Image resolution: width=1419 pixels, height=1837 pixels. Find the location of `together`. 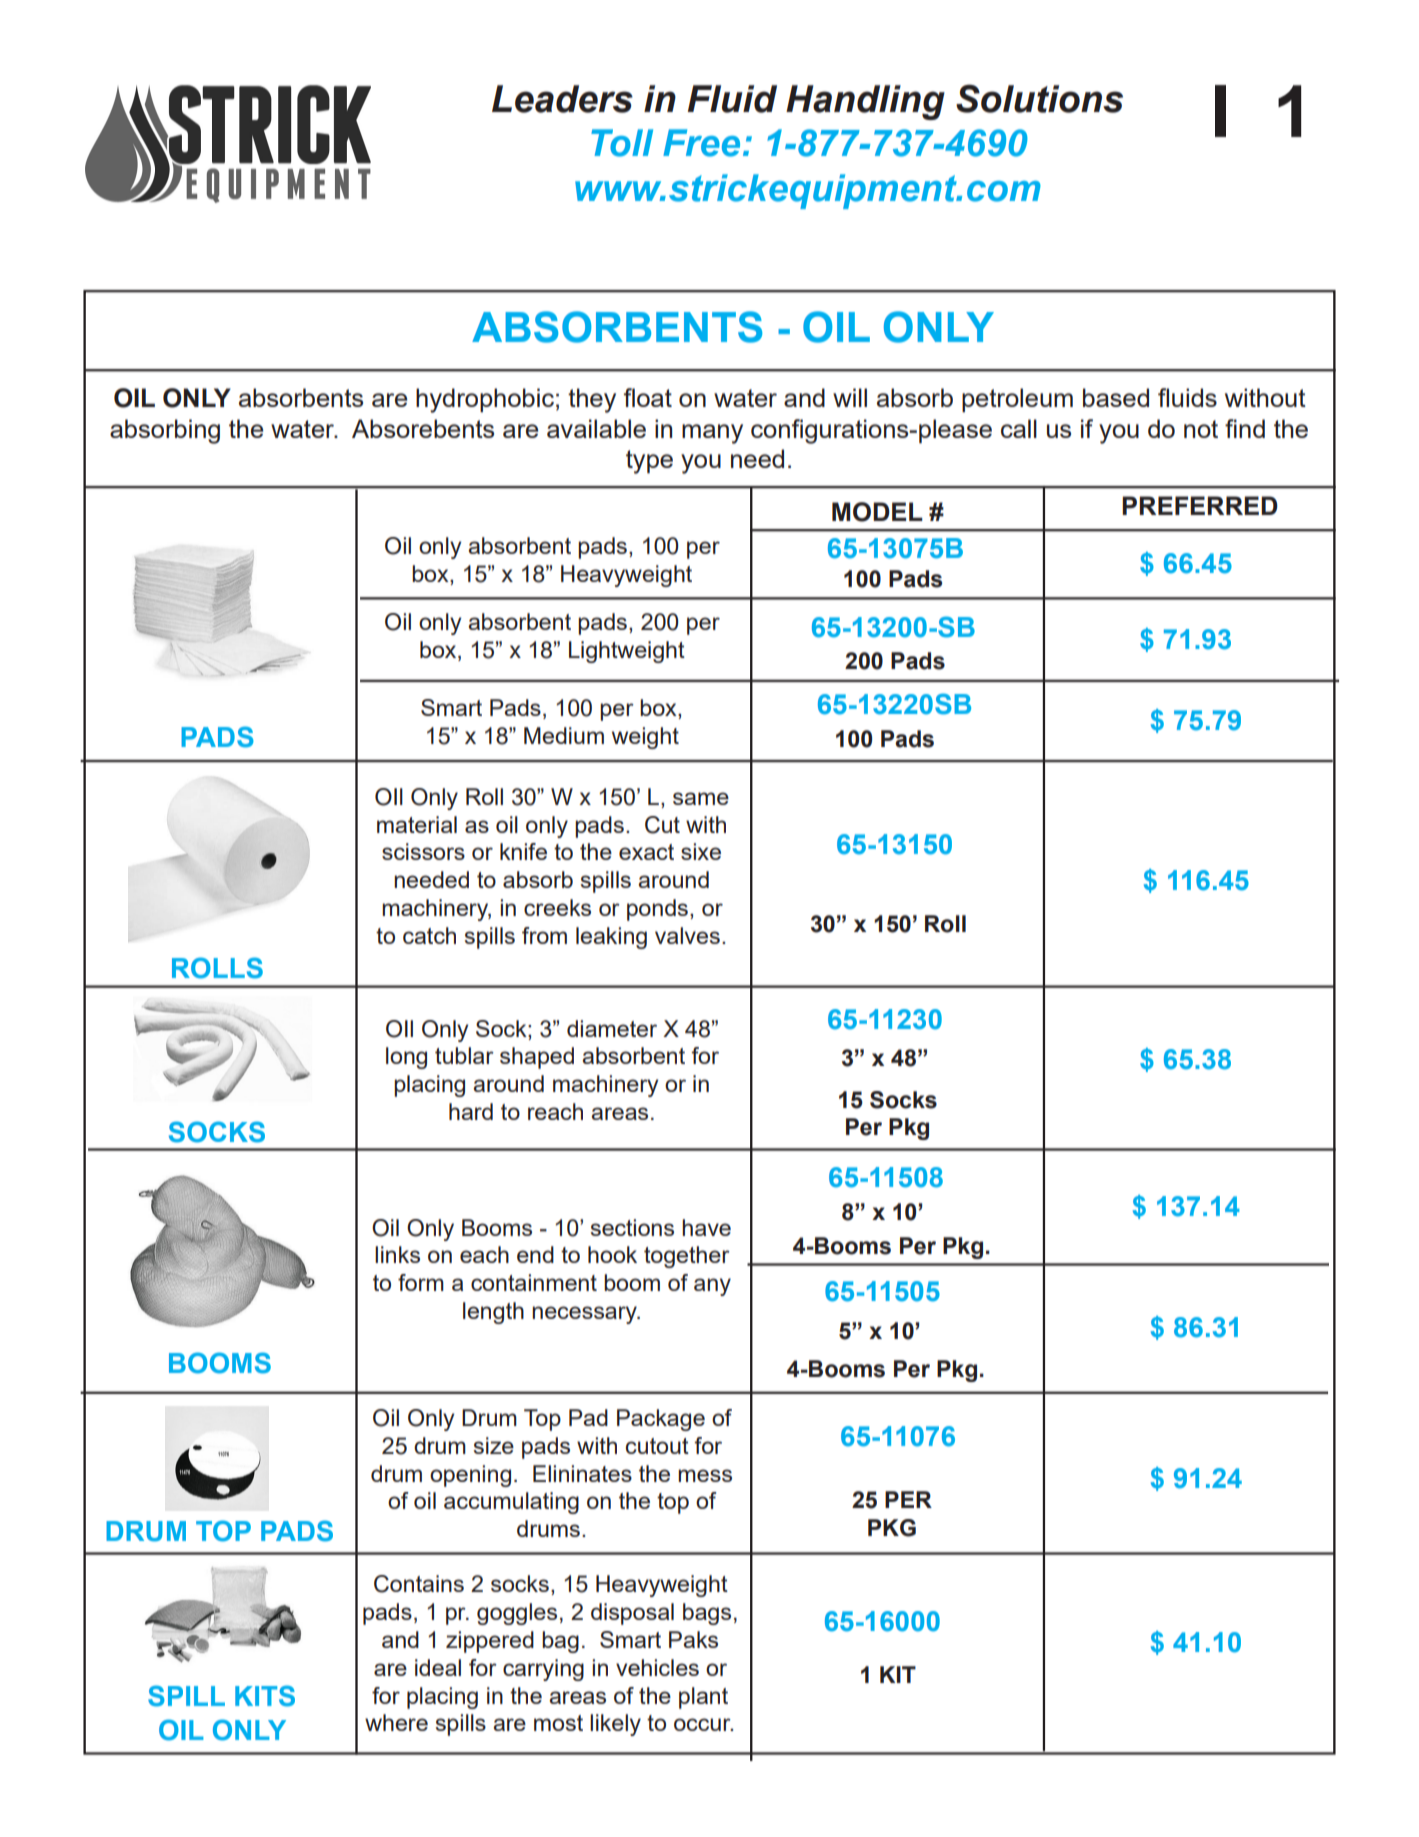

together is located at coordinates (687, 1257).
